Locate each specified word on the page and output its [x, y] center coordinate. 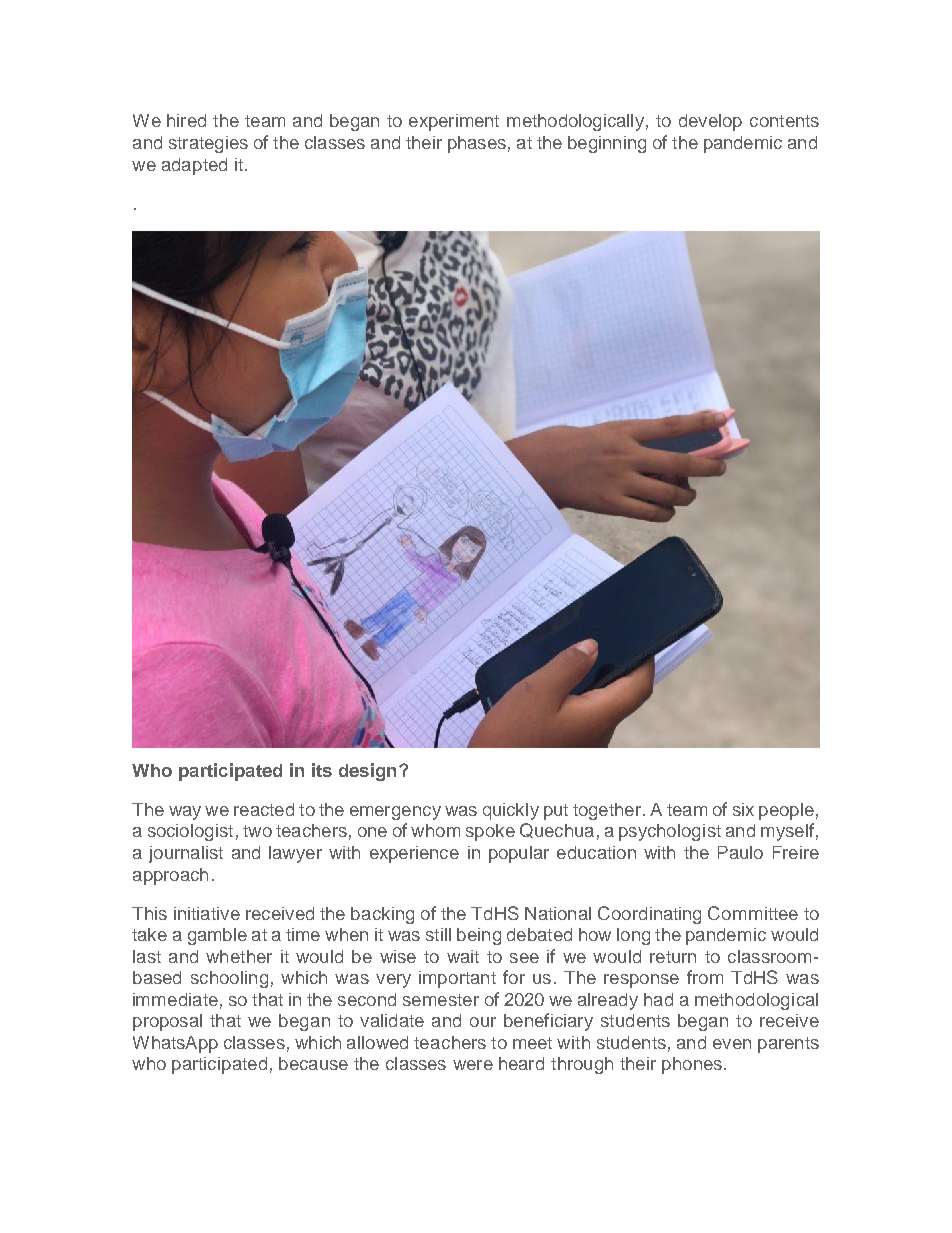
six [743, 809]
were [473, 1065]
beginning [607, 144]
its [322, 770]
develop [710, 122]
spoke [490, 832]
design [367, 772]
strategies [208, 144]
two [257, 831]
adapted [194, 166]
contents [784, 121]
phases [477, 144]
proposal [167, 1022]
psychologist [670, 832]
